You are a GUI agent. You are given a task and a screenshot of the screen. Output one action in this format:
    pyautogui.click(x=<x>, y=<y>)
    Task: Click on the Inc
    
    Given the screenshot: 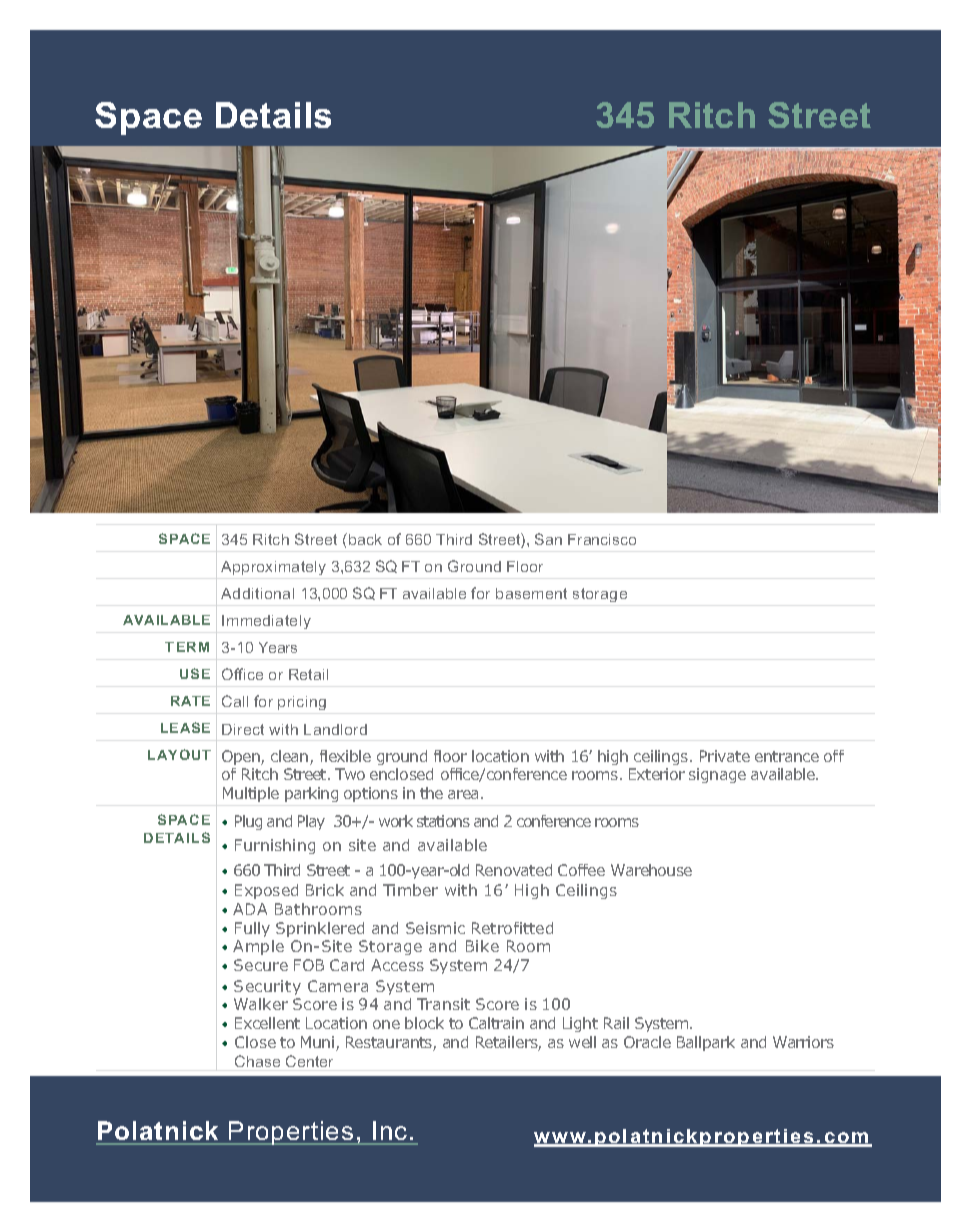 What is the action you would take?
    pyautogui.click(x=390, y=1130)
